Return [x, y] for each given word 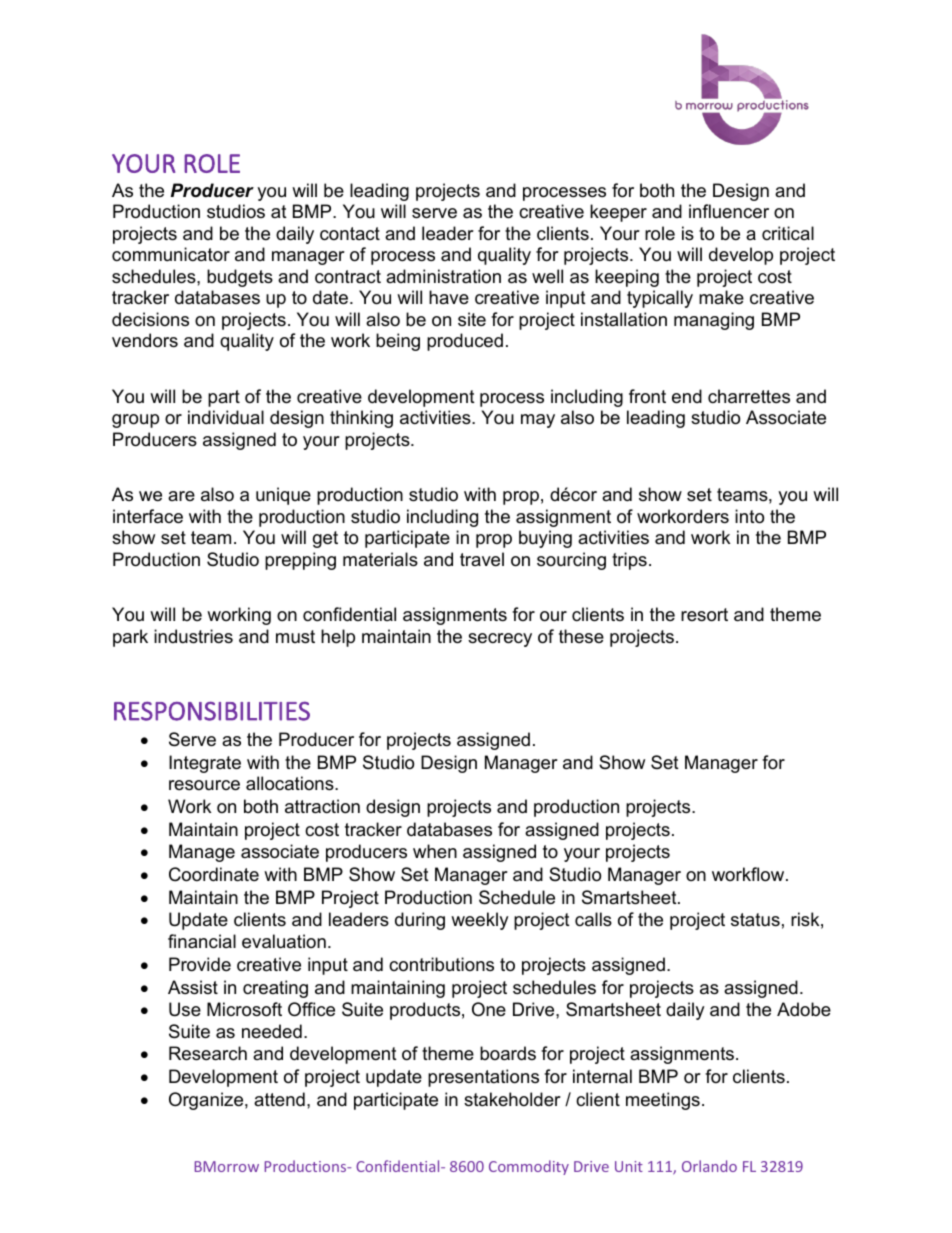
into [749, 516]
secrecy [500, 640]
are [181, 496]
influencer [729, 211]
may [538, 421]
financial [202, 941]
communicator [171, 254]
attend [279, 1099]
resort [704, 615]
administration [443, 276]
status [755, 919]
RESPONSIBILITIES [212, 711]
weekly [480, 921]
